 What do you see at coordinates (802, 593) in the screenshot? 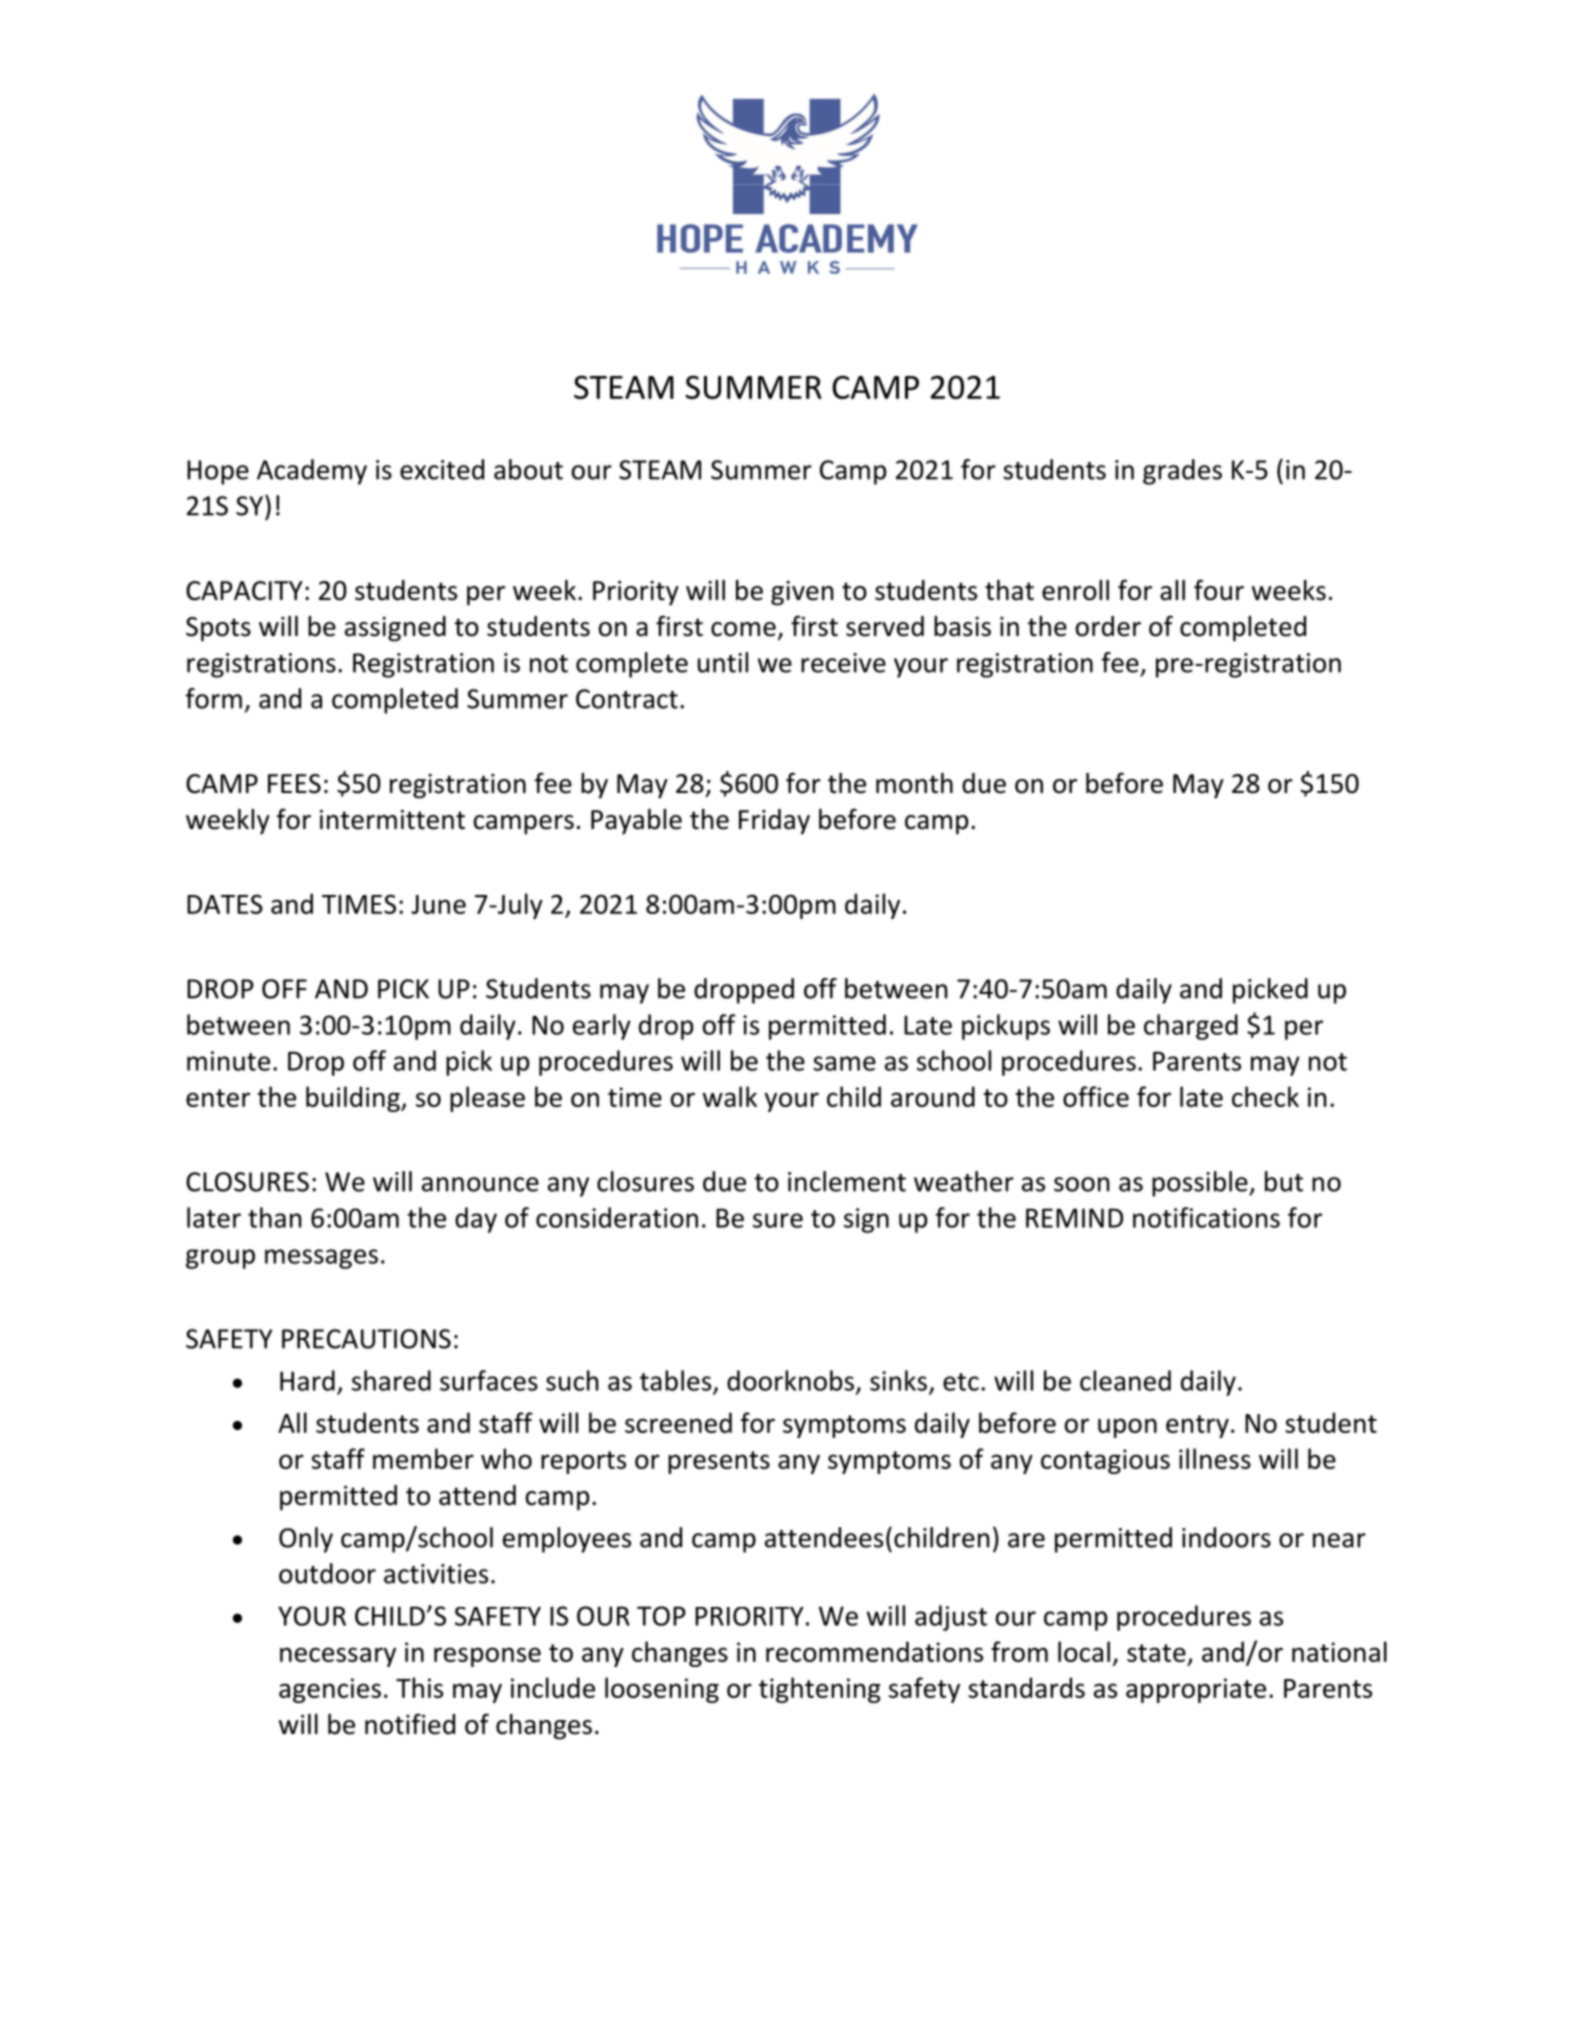
I see `given` at bounding box center [802, 593].
